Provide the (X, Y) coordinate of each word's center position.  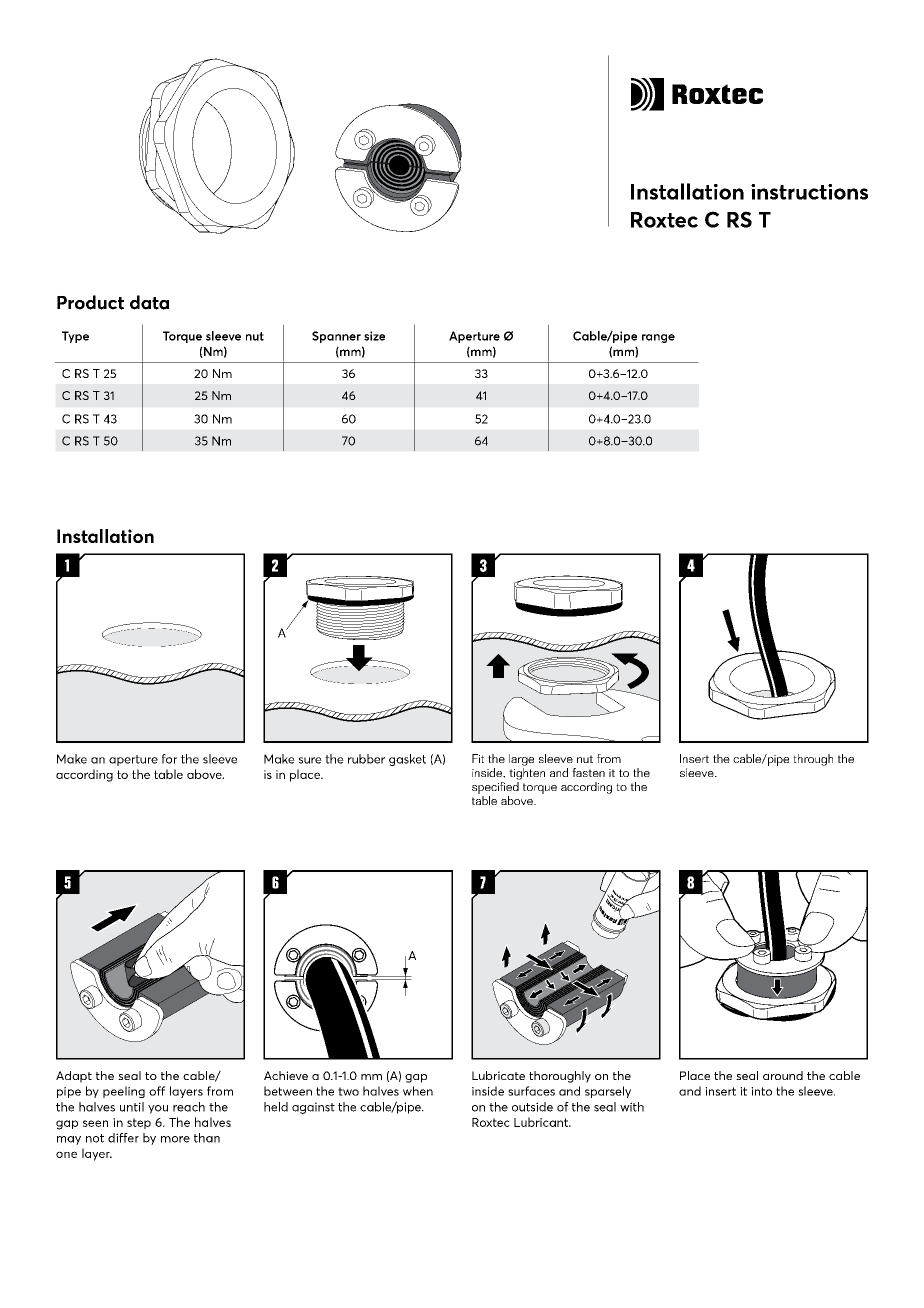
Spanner (336, 337)
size (374, 336)
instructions (809, 192)
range (658, 338)
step (139, 1123)
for (169, 759)
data (149, 302)
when (418, 1091)
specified (496, 788)
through (813, 760)
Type (75, 337)
